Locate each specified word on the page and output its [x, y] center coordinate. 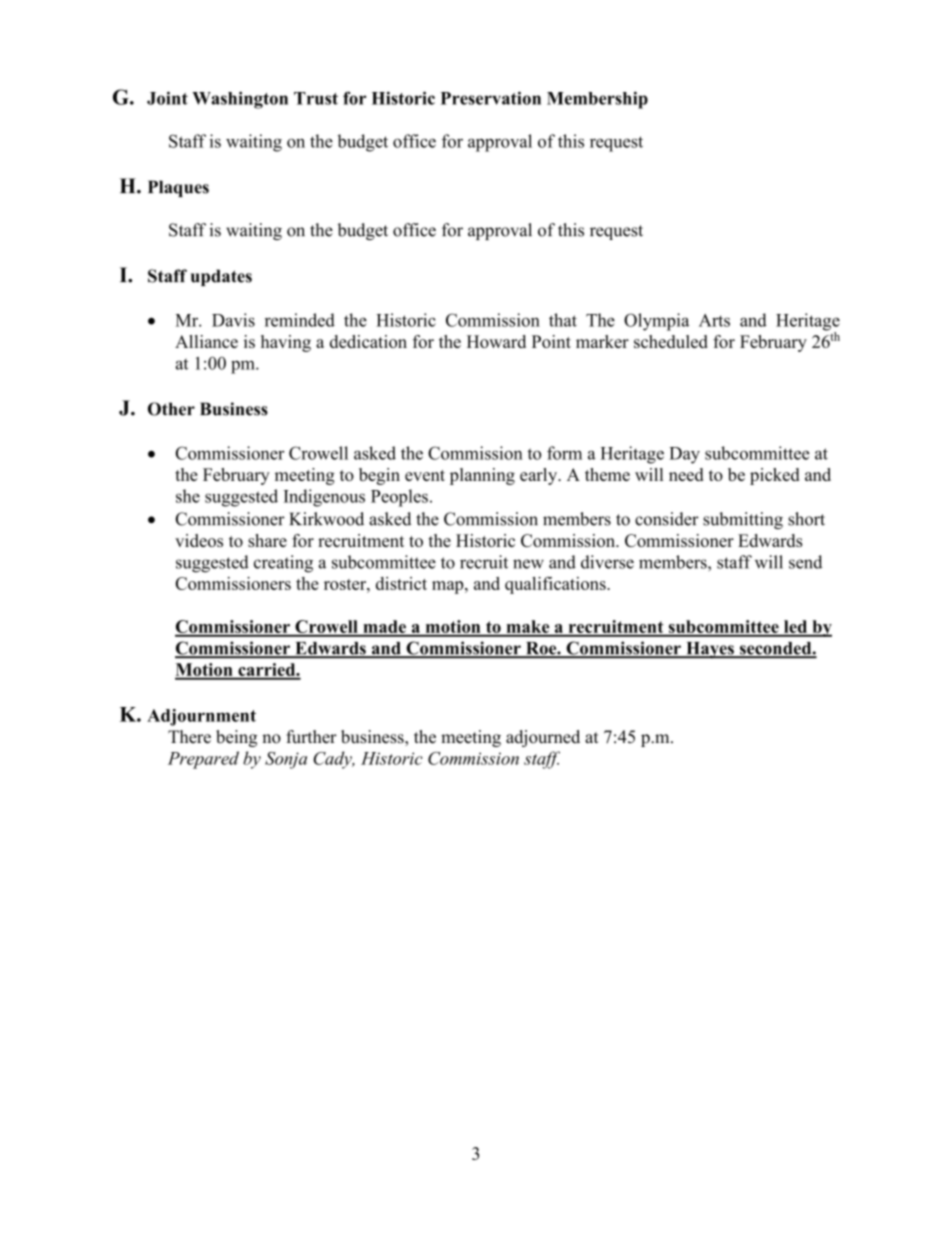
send [805, 562]
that [563, 320]
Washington [240, 100]
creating [283, 564]
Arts [714, 320]
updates [221, 277]
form [564, 453]
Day [684, 455]
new [528, 564]
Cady [333, 760]
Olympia [656, 322]
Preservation [491, 98]
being [236, 738]
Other [171, 409]
